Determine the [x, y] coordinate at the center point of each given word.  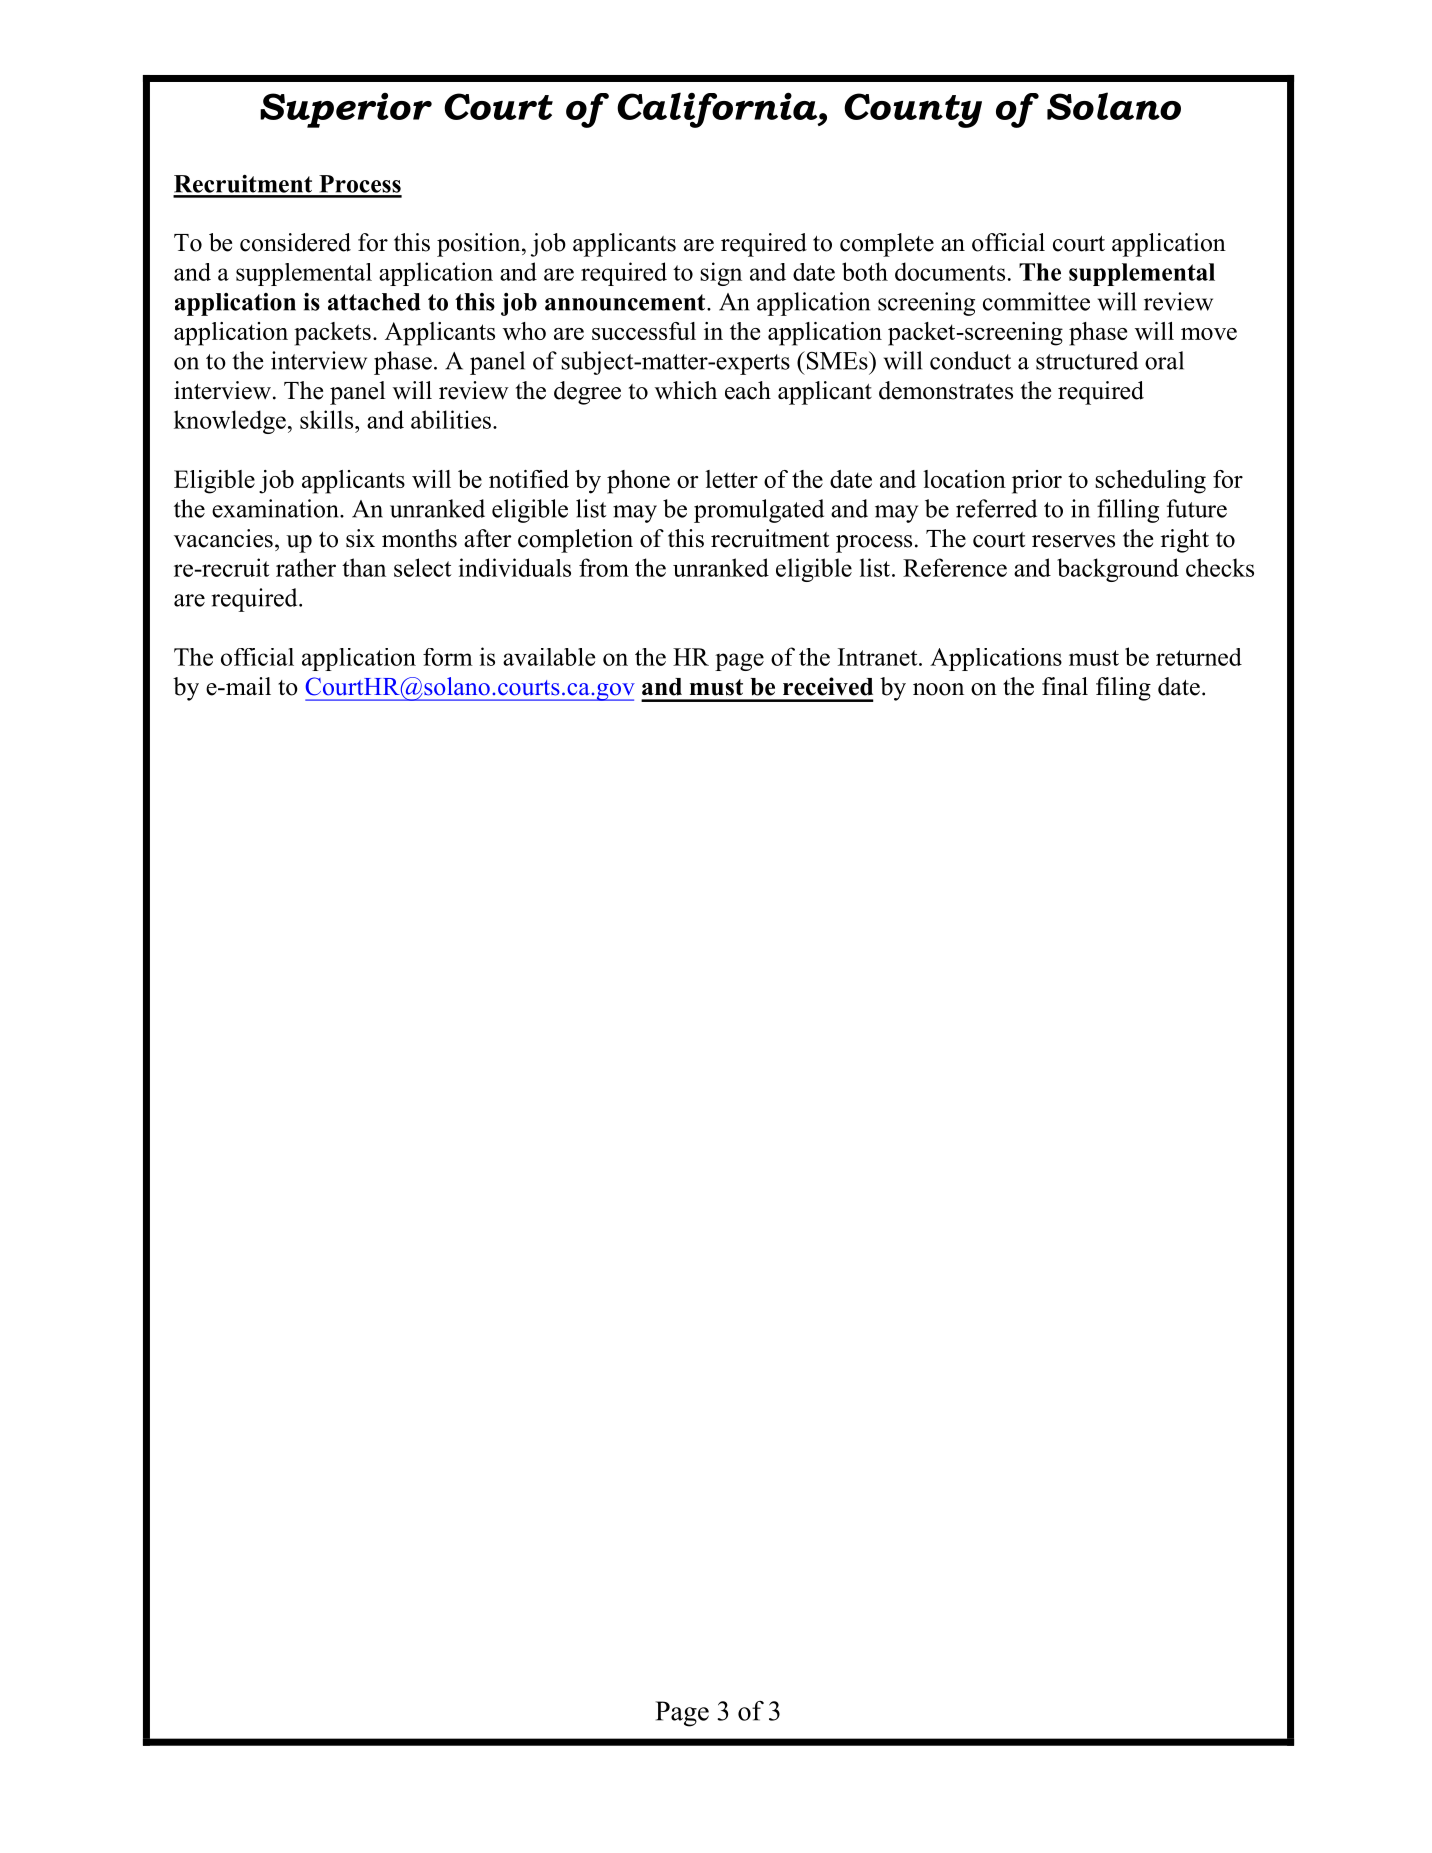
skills [328, 419]
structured [1087, 360]
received [828, 686]
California [718, 110]
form [448, 657]
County [913, 110]
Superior [346, 110]
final [1065, 686]
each [748, 390]
